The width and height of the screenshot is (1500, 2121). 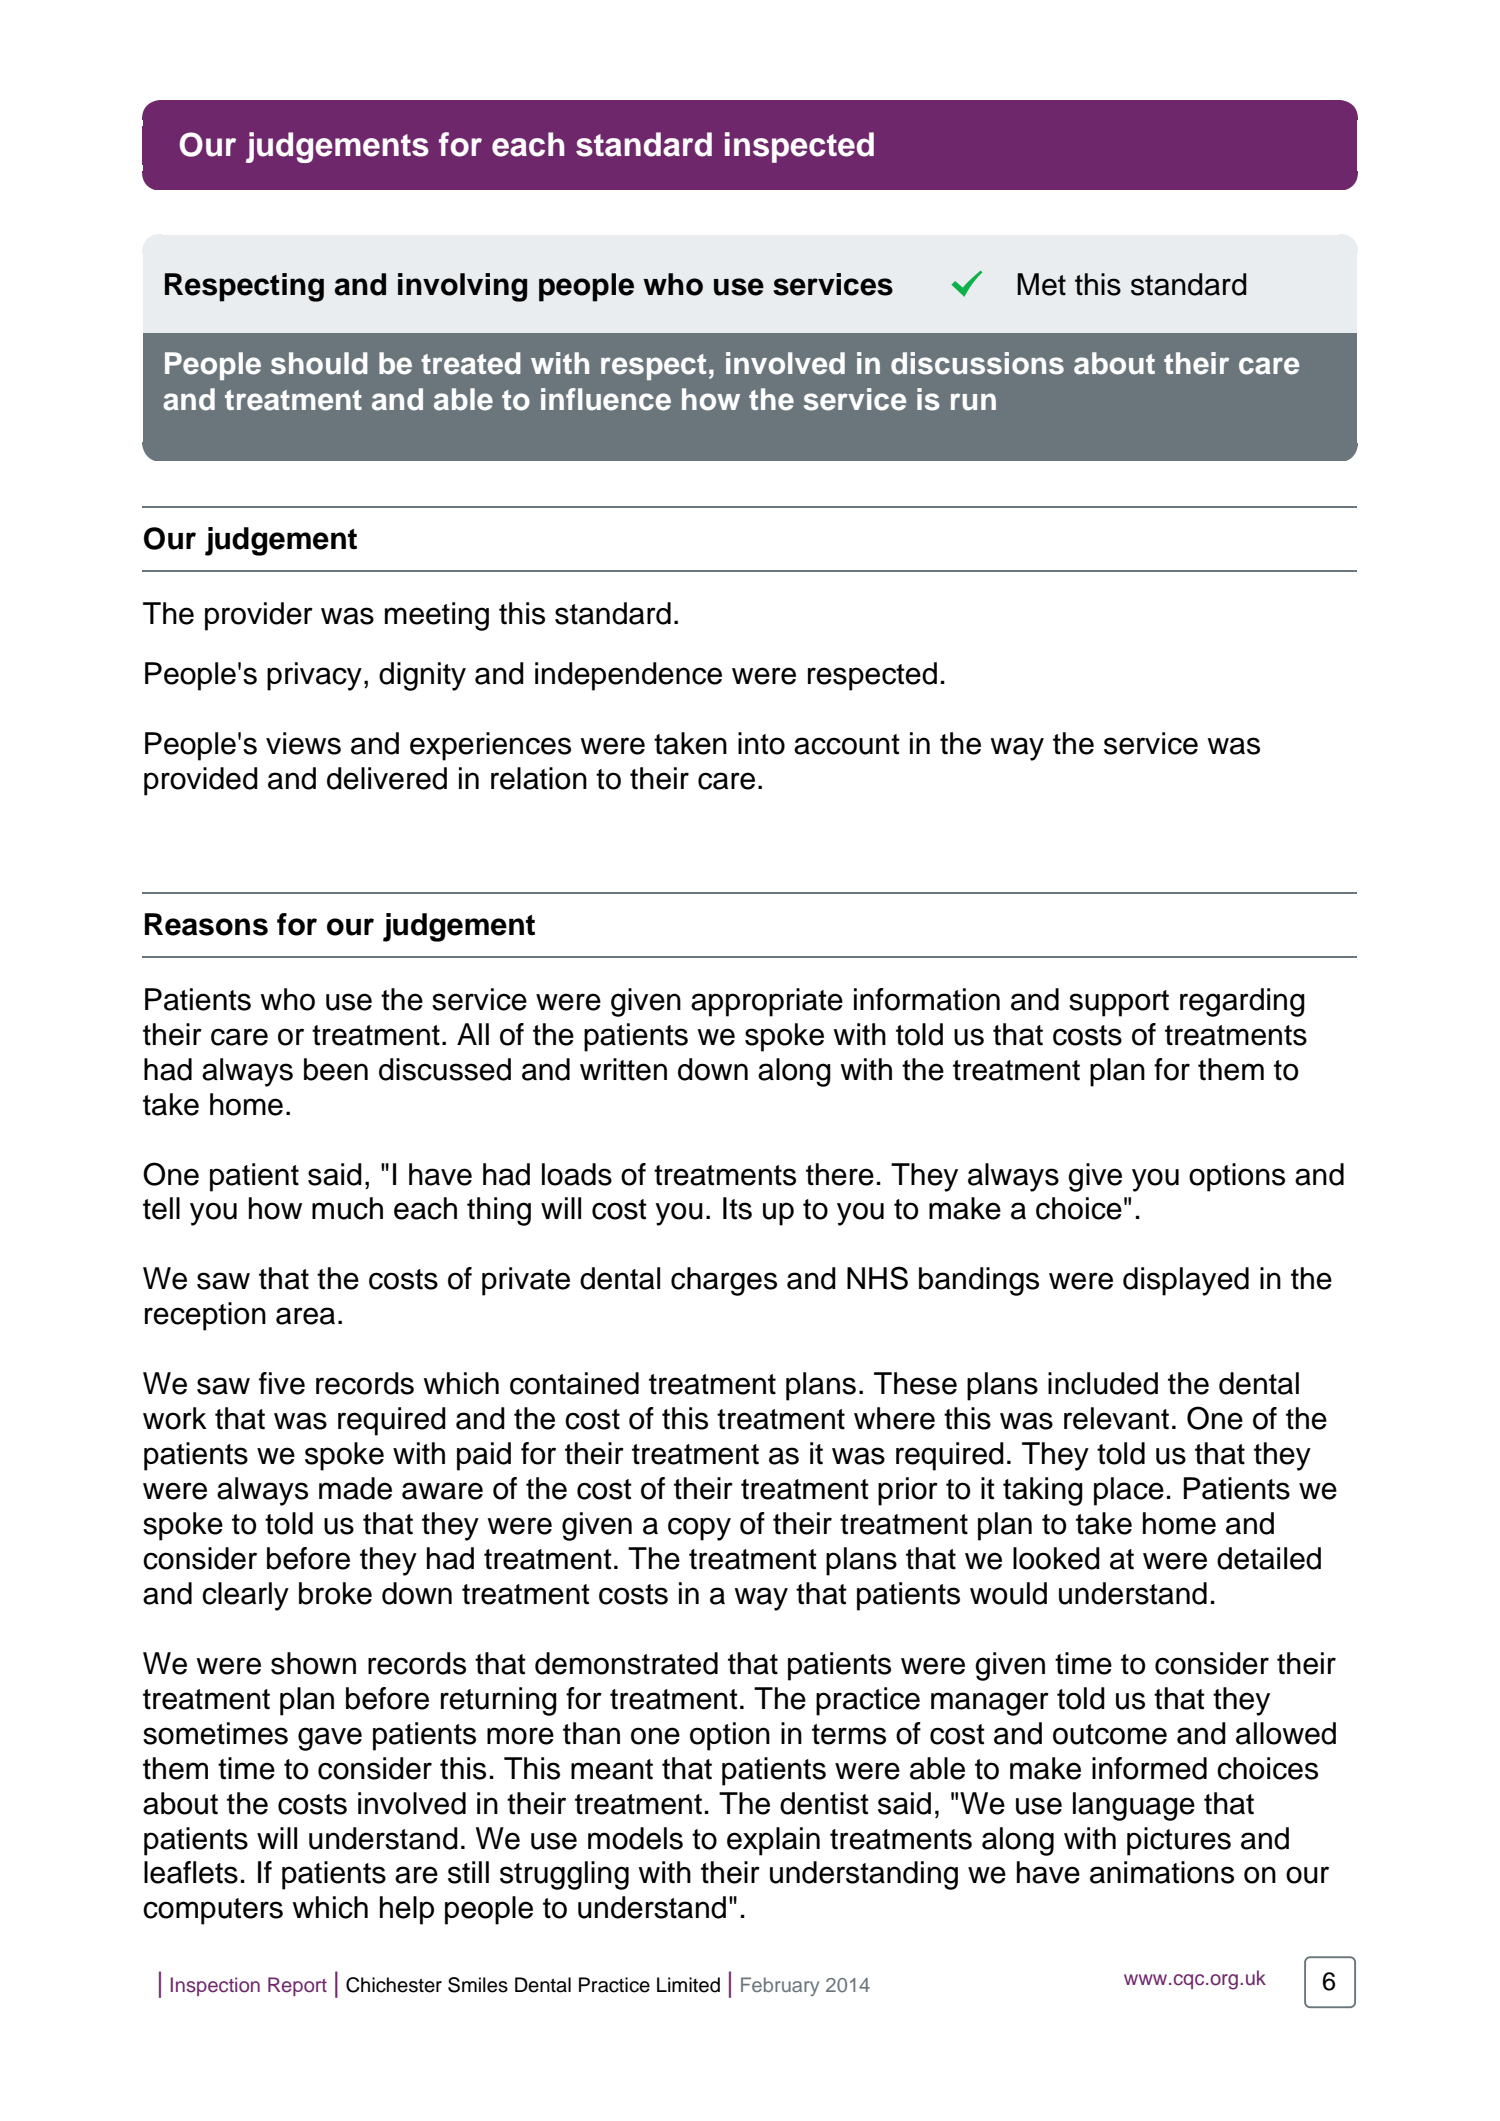 What do you see at coordinates (297, 1986) in the screenshot?
I see `Report` at bounding box center [297, 1986].
